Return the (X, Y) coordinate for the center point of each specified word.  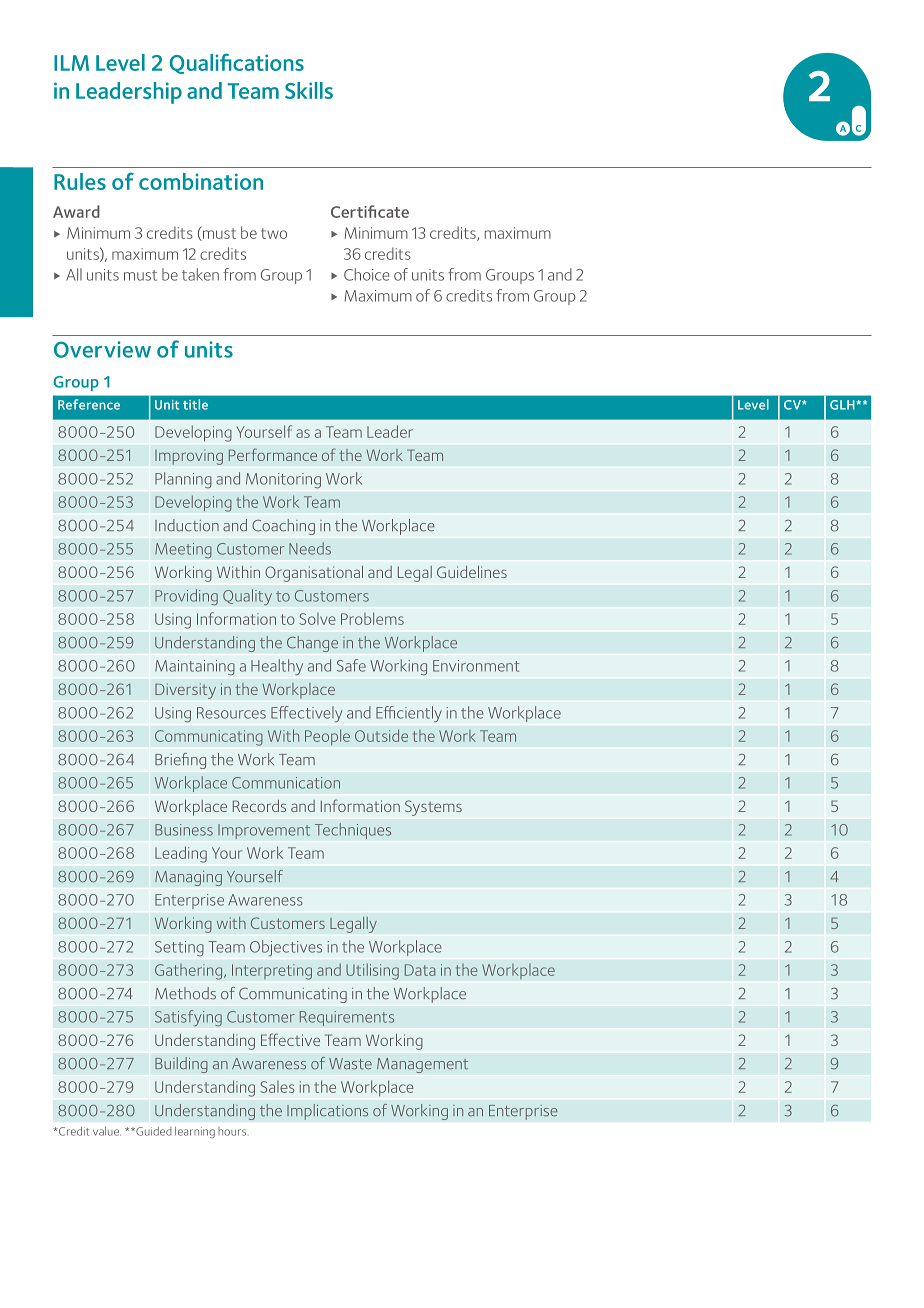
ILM (71, 63)
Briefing (180, 761)
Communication (286, 783)
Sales (277, 1087)
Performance (273, 454)
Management (422, 1065)
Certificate (370, 211)
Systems (433, 808)
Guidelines (472, 572)
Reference (89, 404)
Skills (309, 90)
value (107, 1131)
